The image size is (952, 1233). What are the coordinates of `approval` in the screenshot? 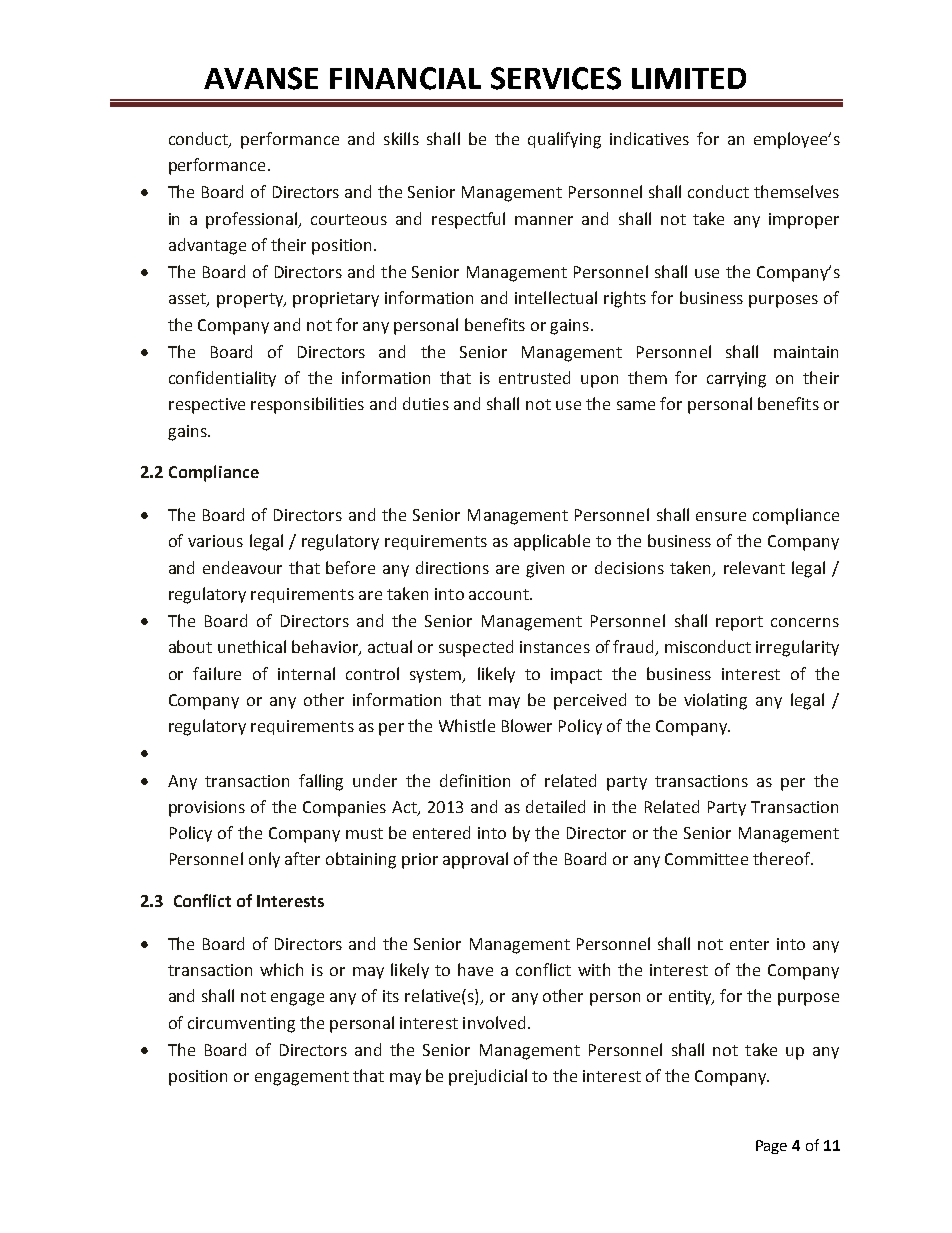 It's located at (475, 860).
